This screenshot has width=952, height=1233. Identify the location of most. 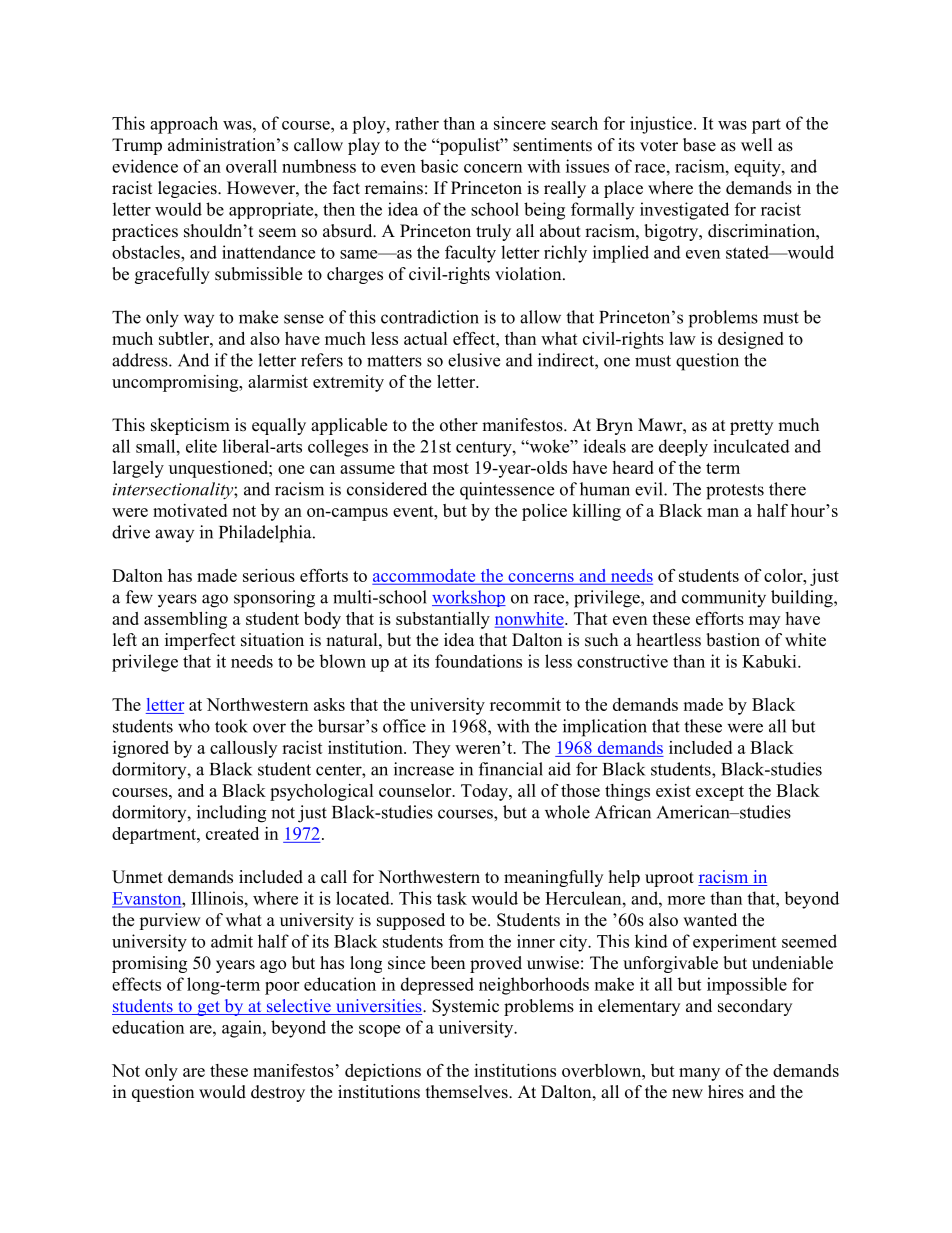
(451, 468).
